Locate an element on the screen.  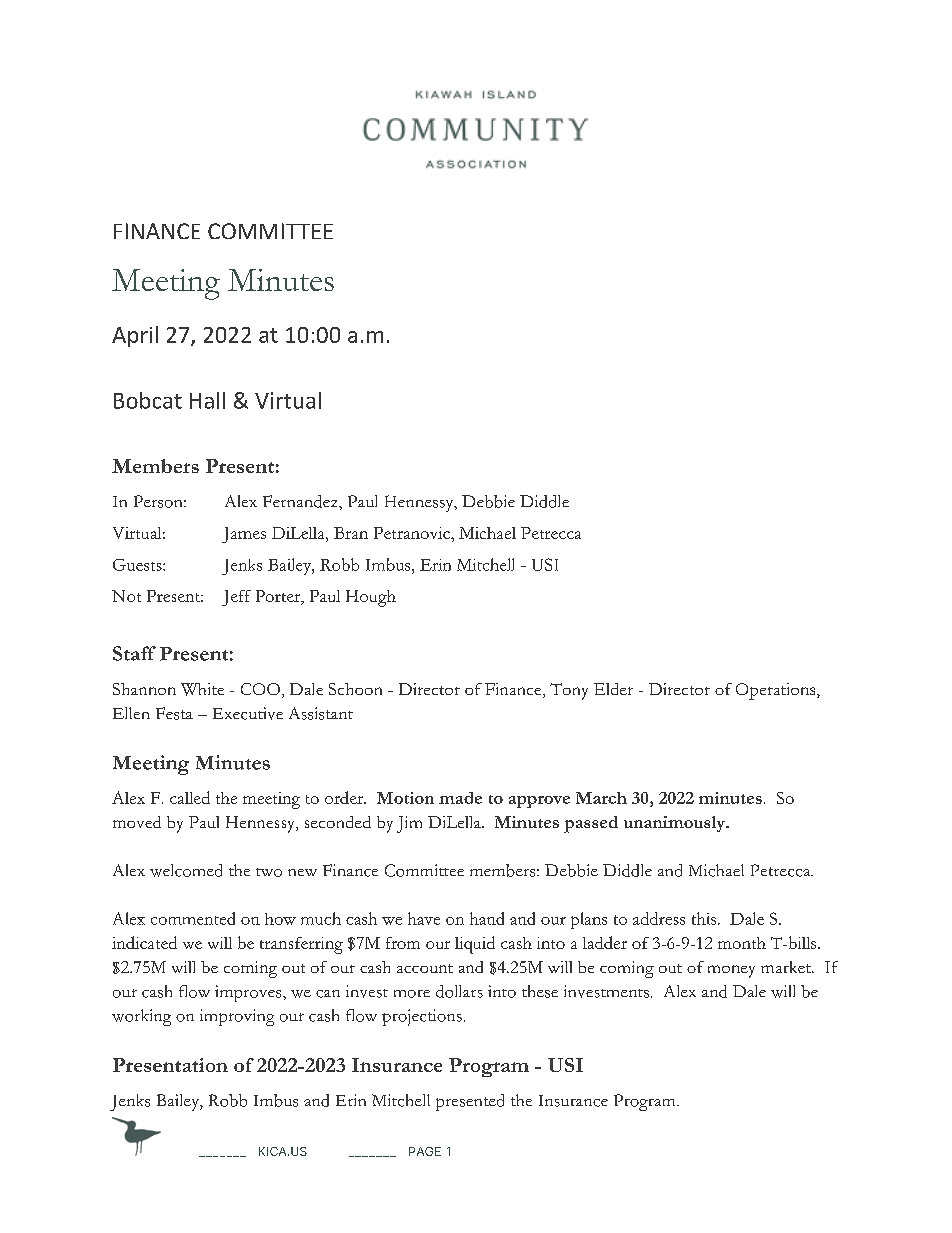
Executive is located at coordinates (248, 713).
